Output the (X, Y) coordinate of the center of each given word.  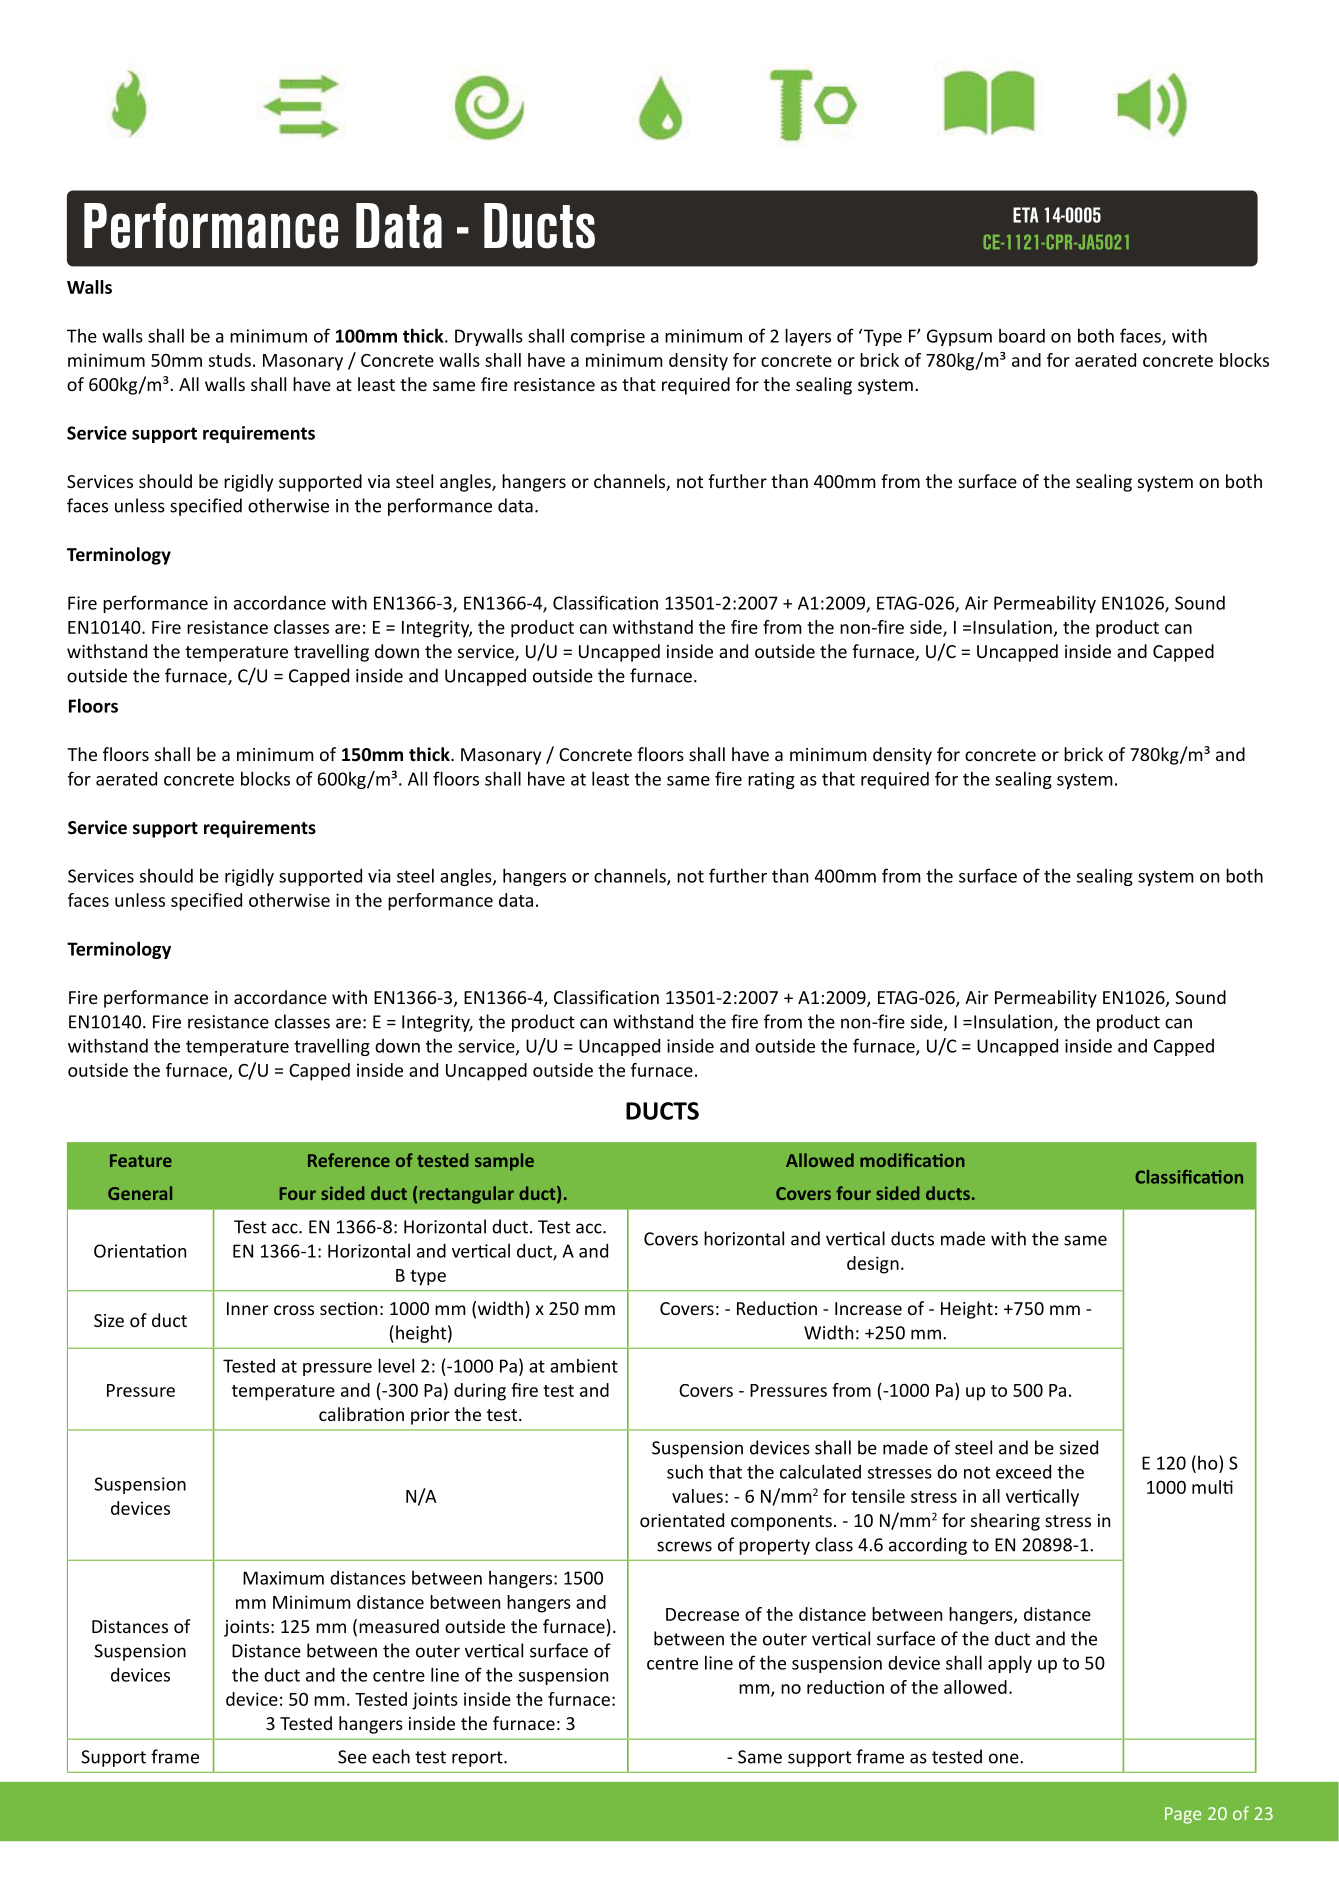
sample (504, 1162)
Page (1183, 1815)
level (396, 1365)
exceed (1023, 1472)
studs (230, 360)
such (685, 1471)
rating (771, 780)
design (873, 1265)
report (478, 1759)
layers (808, 337)
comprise (608, 337)
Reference (349, 1160)
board (1022, 336)
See (352, 1757)
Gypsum (959, 337)
